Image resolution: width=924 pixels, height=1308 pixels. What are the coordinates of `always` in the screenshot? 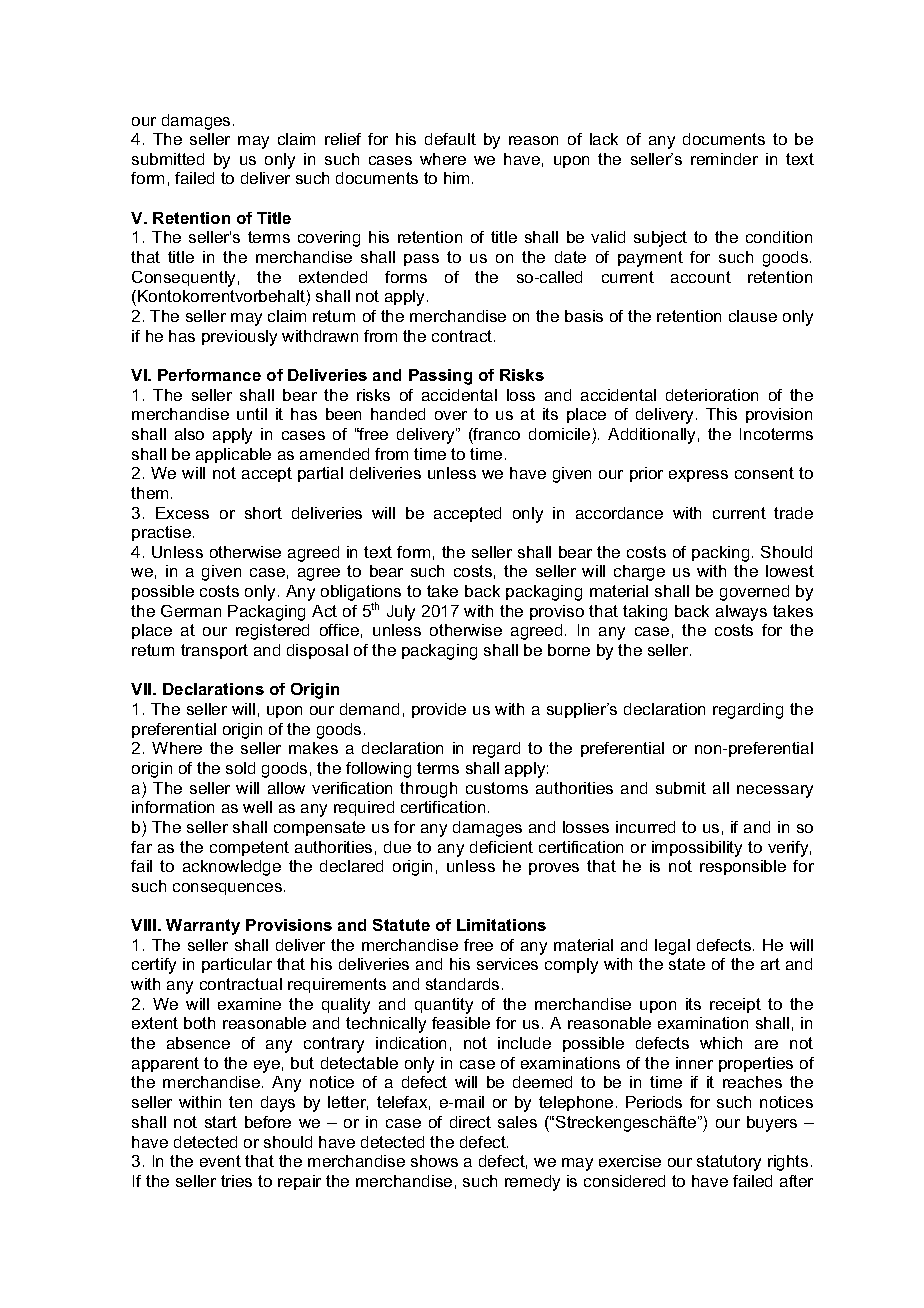 It's located at (741, 613).
